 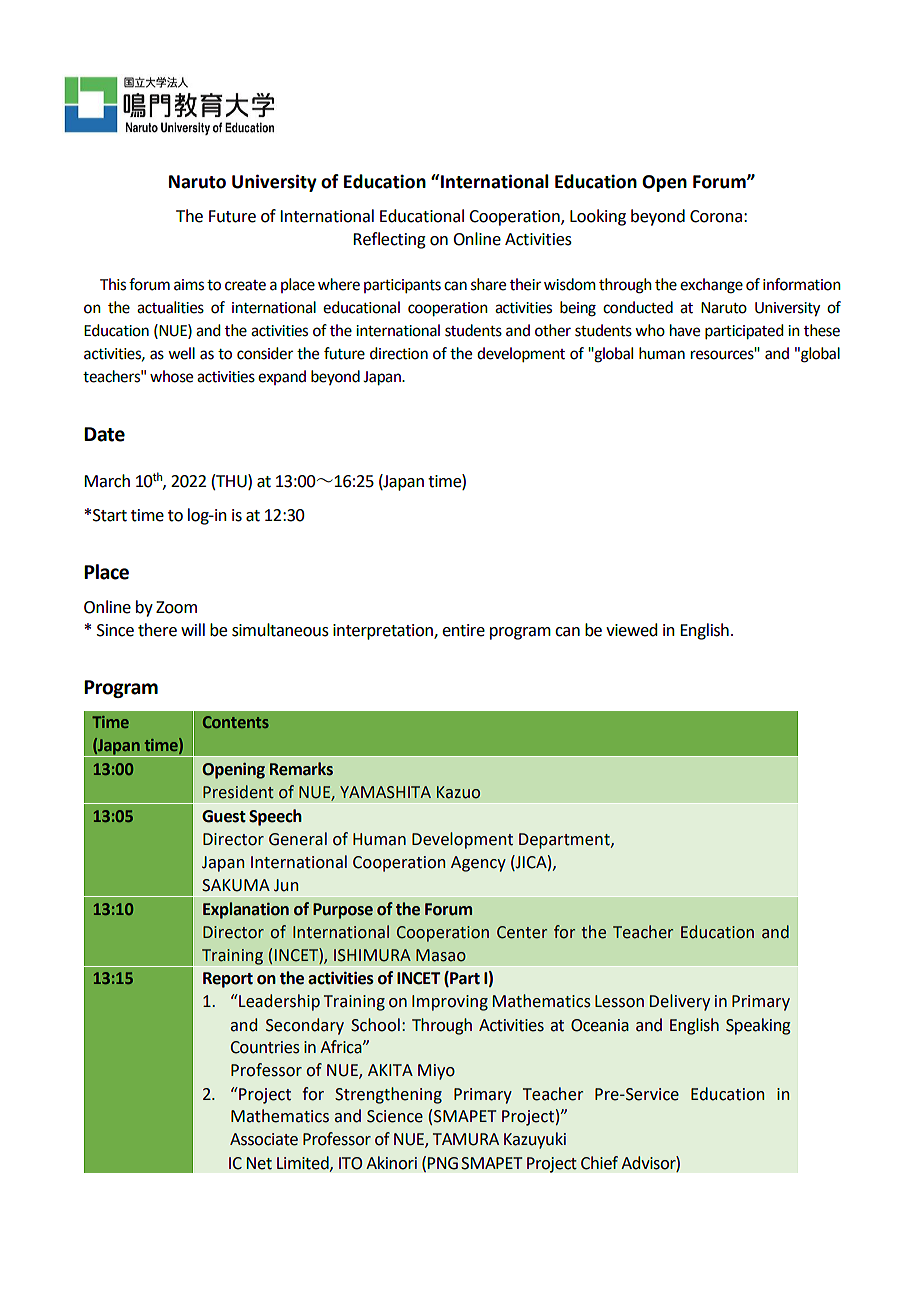 I want to click on Corona, so click(x=716, y=216).
